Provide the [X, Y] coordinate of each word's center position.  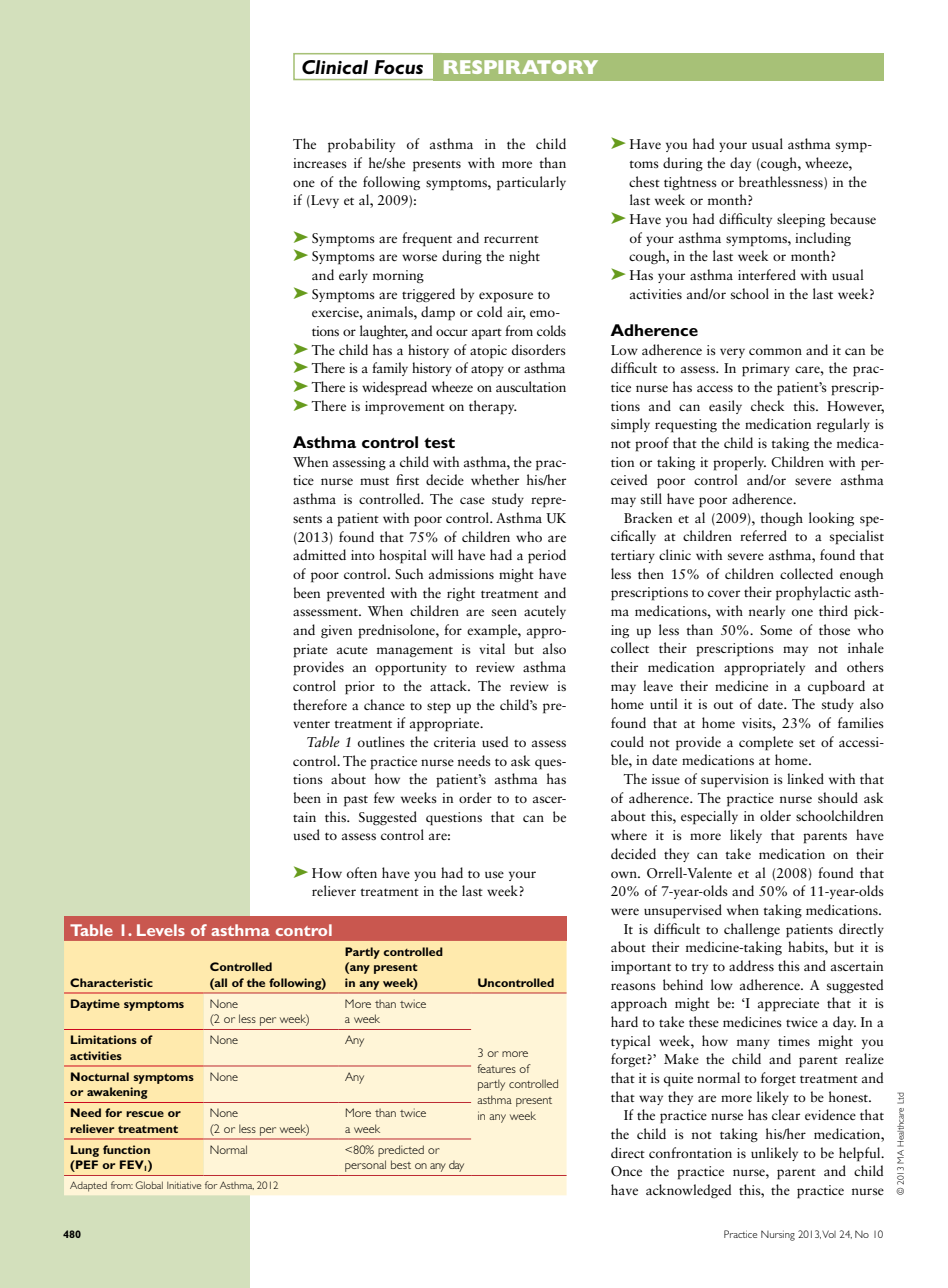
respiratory [521, 67]
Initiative [184, 1185]
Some [776, 630]
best [401, 1164]
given [336, 631]
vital [492, 648]
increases [320, 163]
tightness [690, 183]
